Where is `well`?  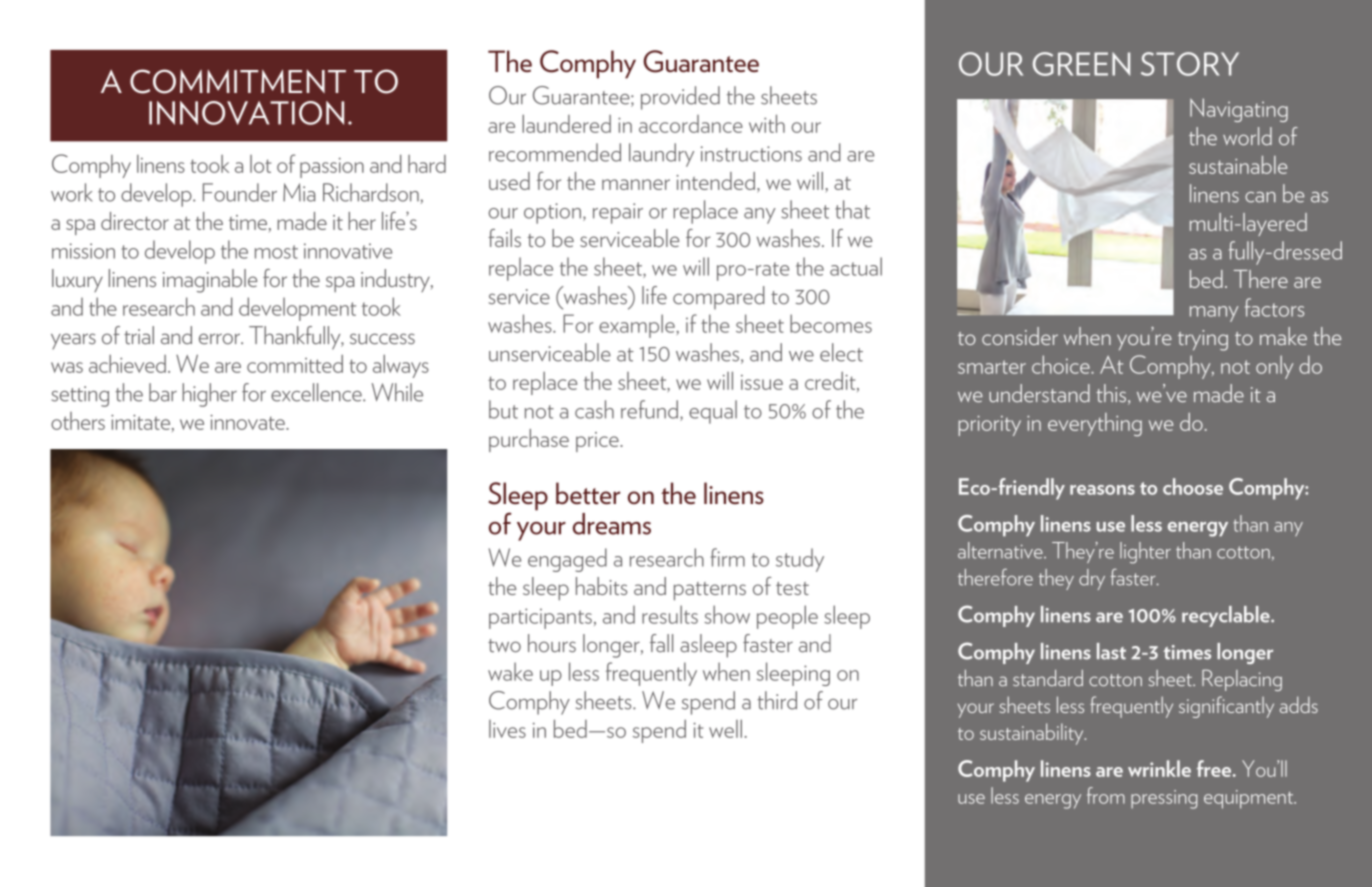
well is located at coordinates (725, 729).
